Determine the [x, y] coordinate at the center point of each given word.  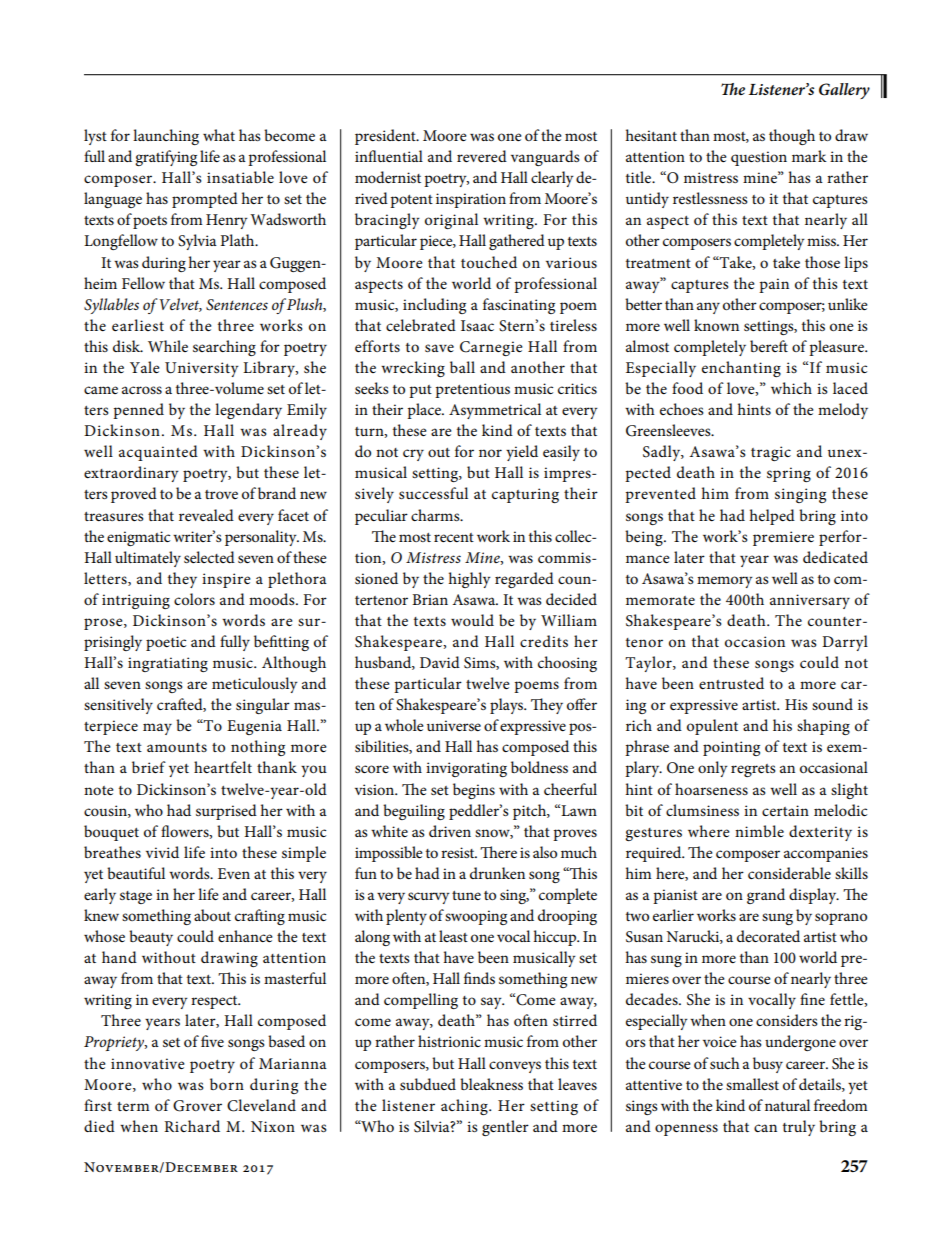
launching [166, 137]
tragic [771, 453]
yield [522, 453]
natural [787, 1105]
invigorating [466, 769]
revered [482, 156]
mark [809, 156]
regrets [753, 770]
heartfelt [223, 767]
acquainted [158, 453]
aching [465, 1107]
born [227, 1084]
